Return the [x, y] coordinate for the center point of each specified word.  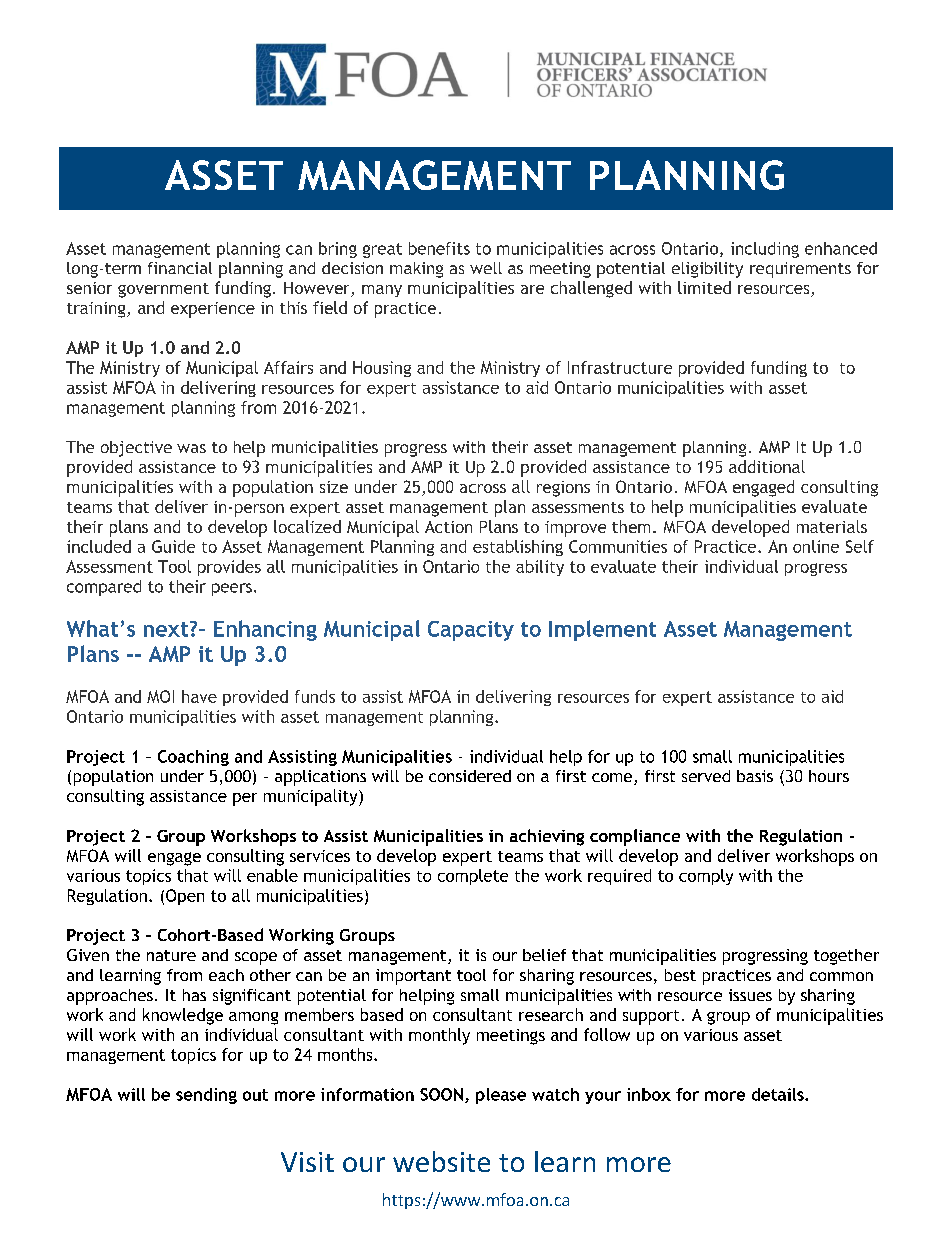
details [779, 1094]
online [816, 546]
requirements [800, 270]
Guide [173, 546]
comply [706, 877]
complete [473, 877]
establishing [518, 548]
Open [185, 897]
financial [180, 268]
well [486, 268]
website [441, 1161]
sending [206, 1096]
